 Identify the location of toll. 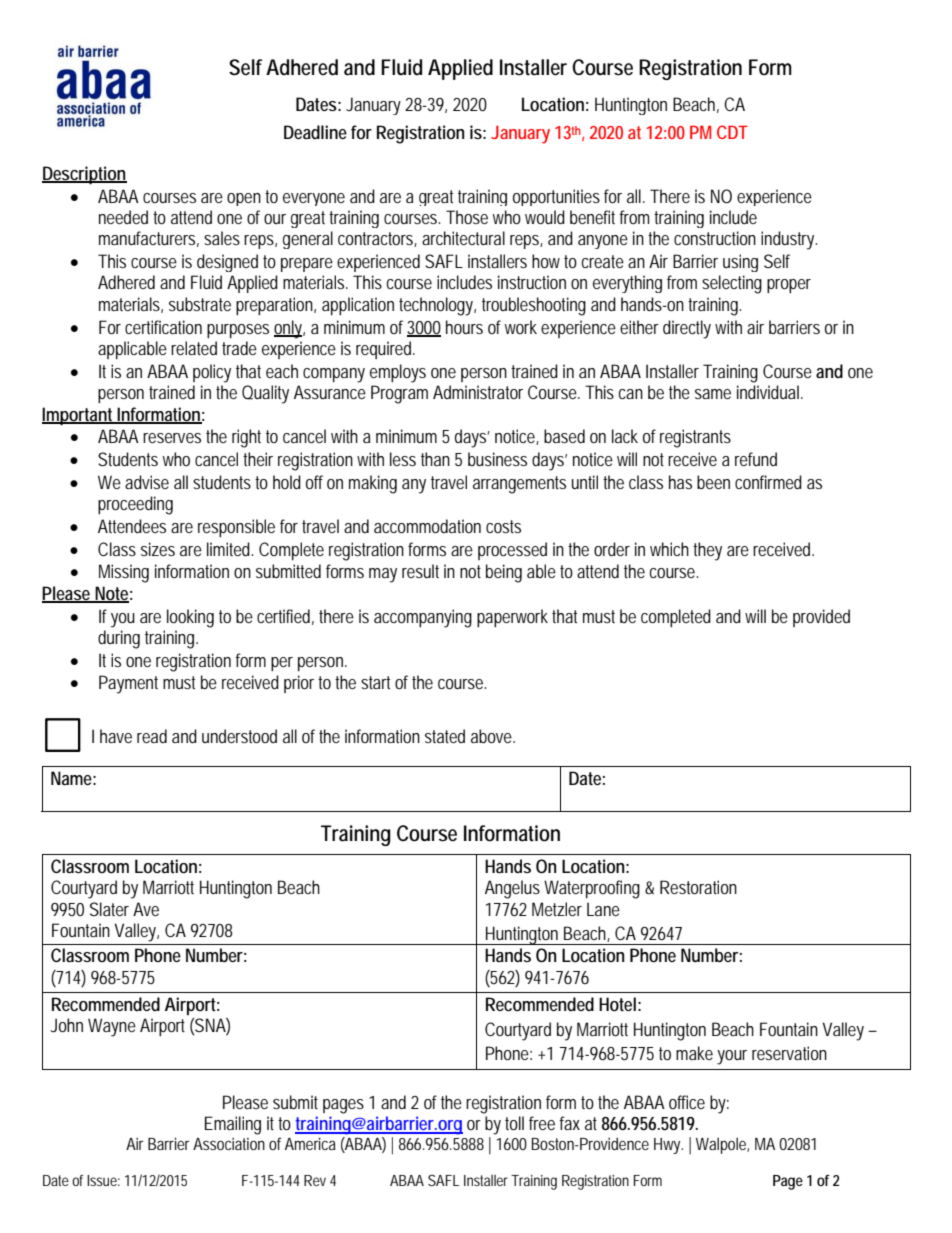
(514, 1123).
